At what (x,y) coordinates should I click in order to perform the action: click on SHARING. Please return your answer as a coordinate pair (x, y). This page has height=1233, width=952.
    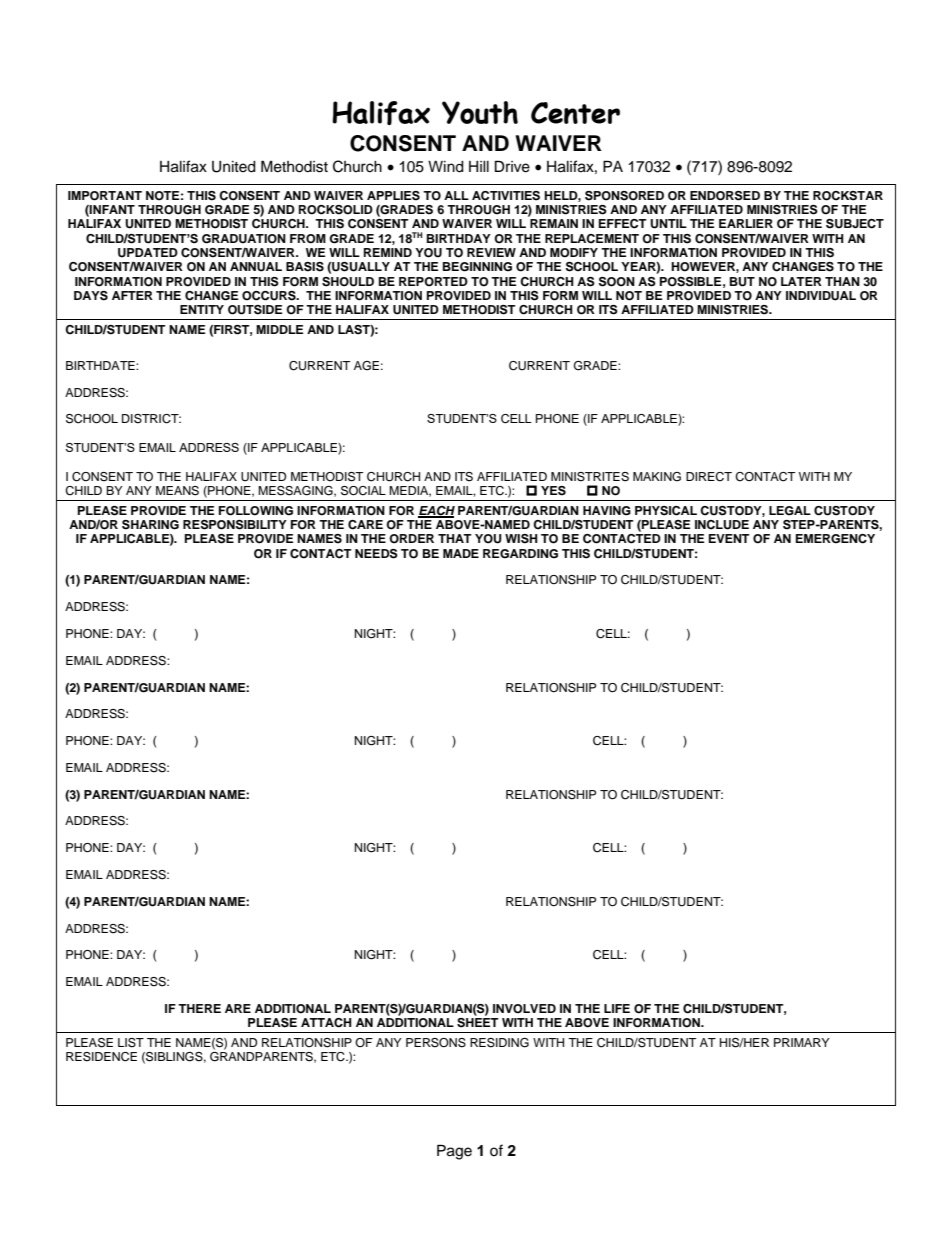
    Looking at the image, I should click on (150, 525).
